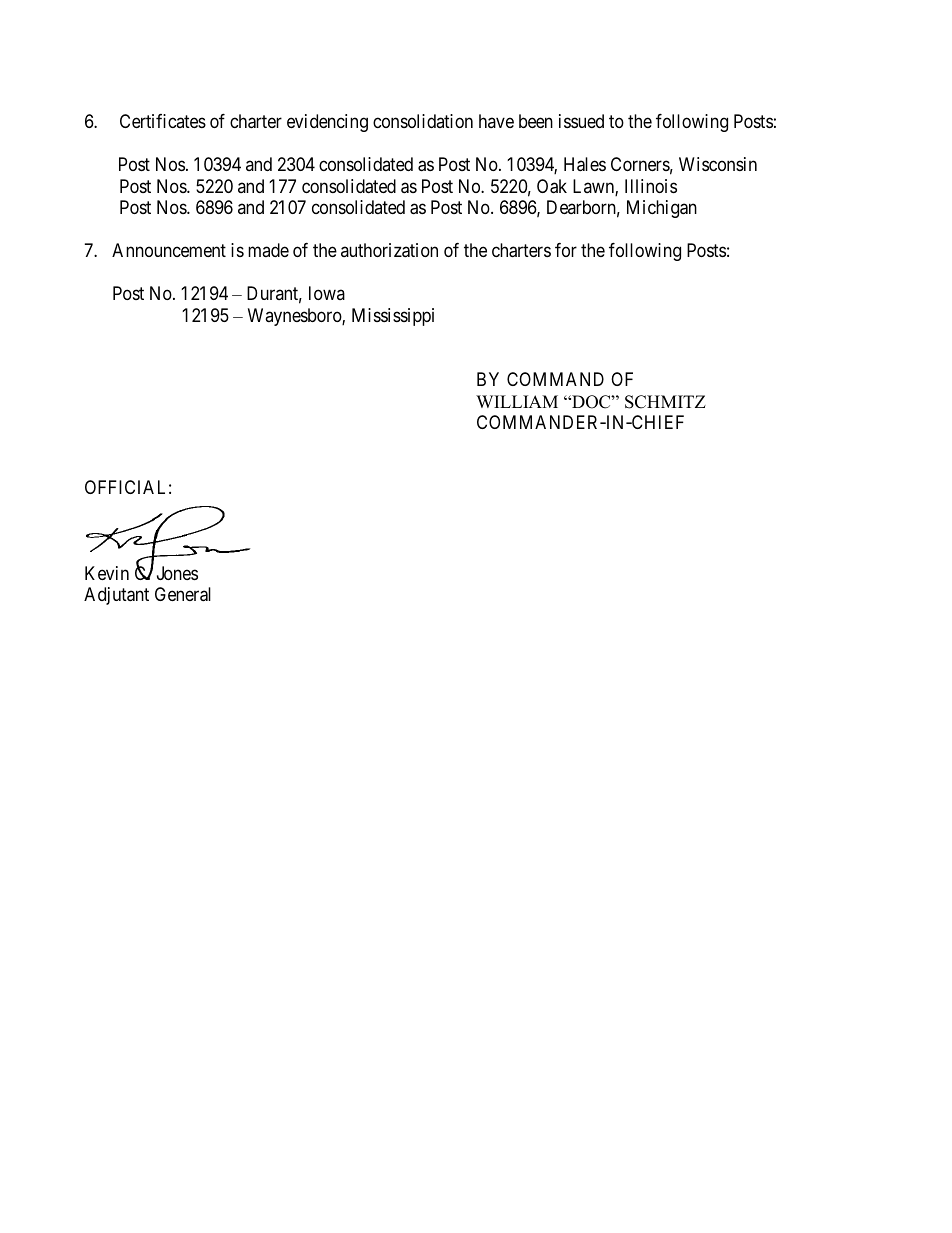  What do you see at coordinates (393, 317) in the page?
I see `Mississippi` at bounding box center [393, 317].
